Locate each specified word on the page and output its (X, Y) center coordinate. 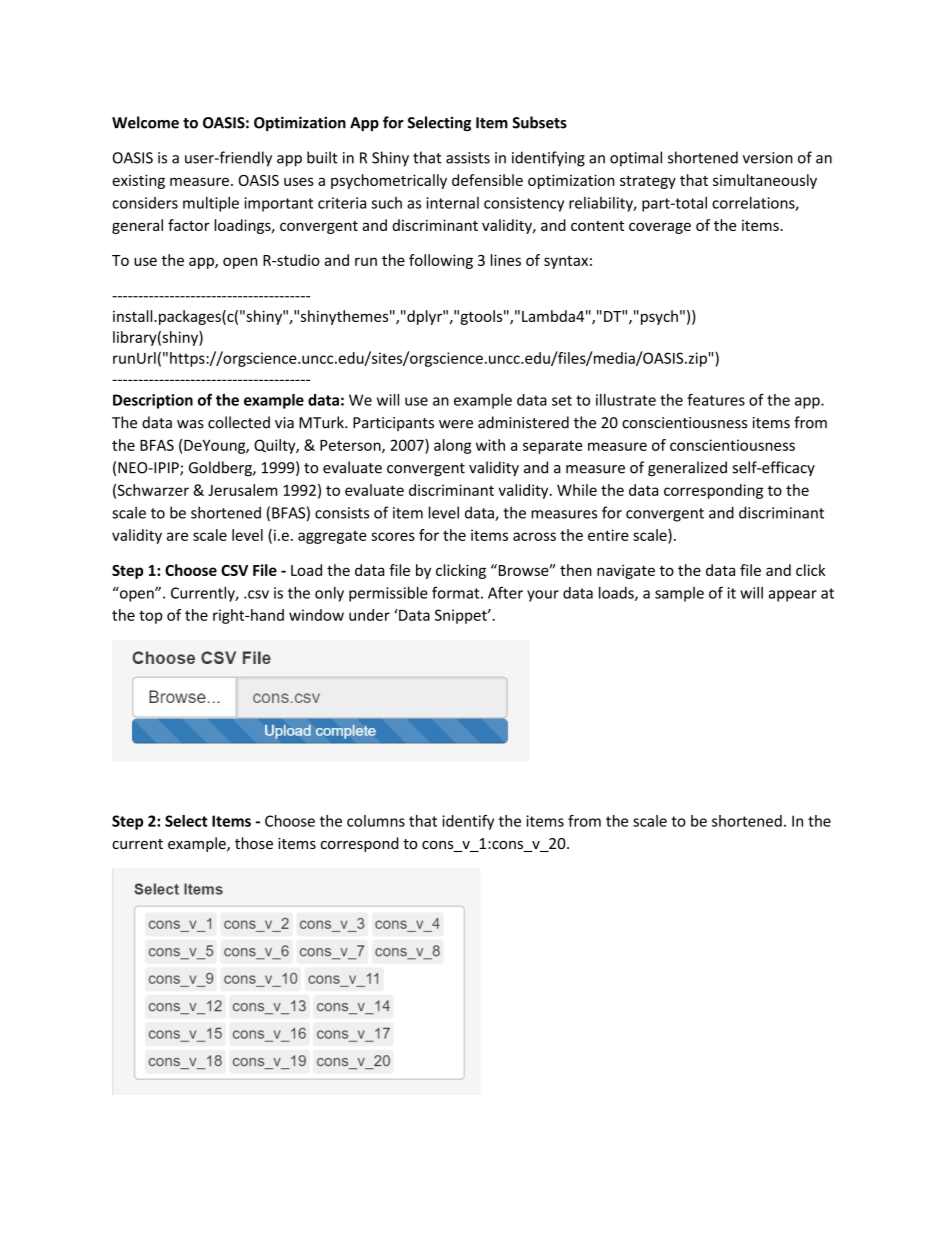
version (768, 158)
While (577, 490)
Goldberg (221, 469)
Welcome (145, 122)
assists (468, 158)
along (452, 446)
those (254, 843)
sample (679, 594)
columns (376, 821)
